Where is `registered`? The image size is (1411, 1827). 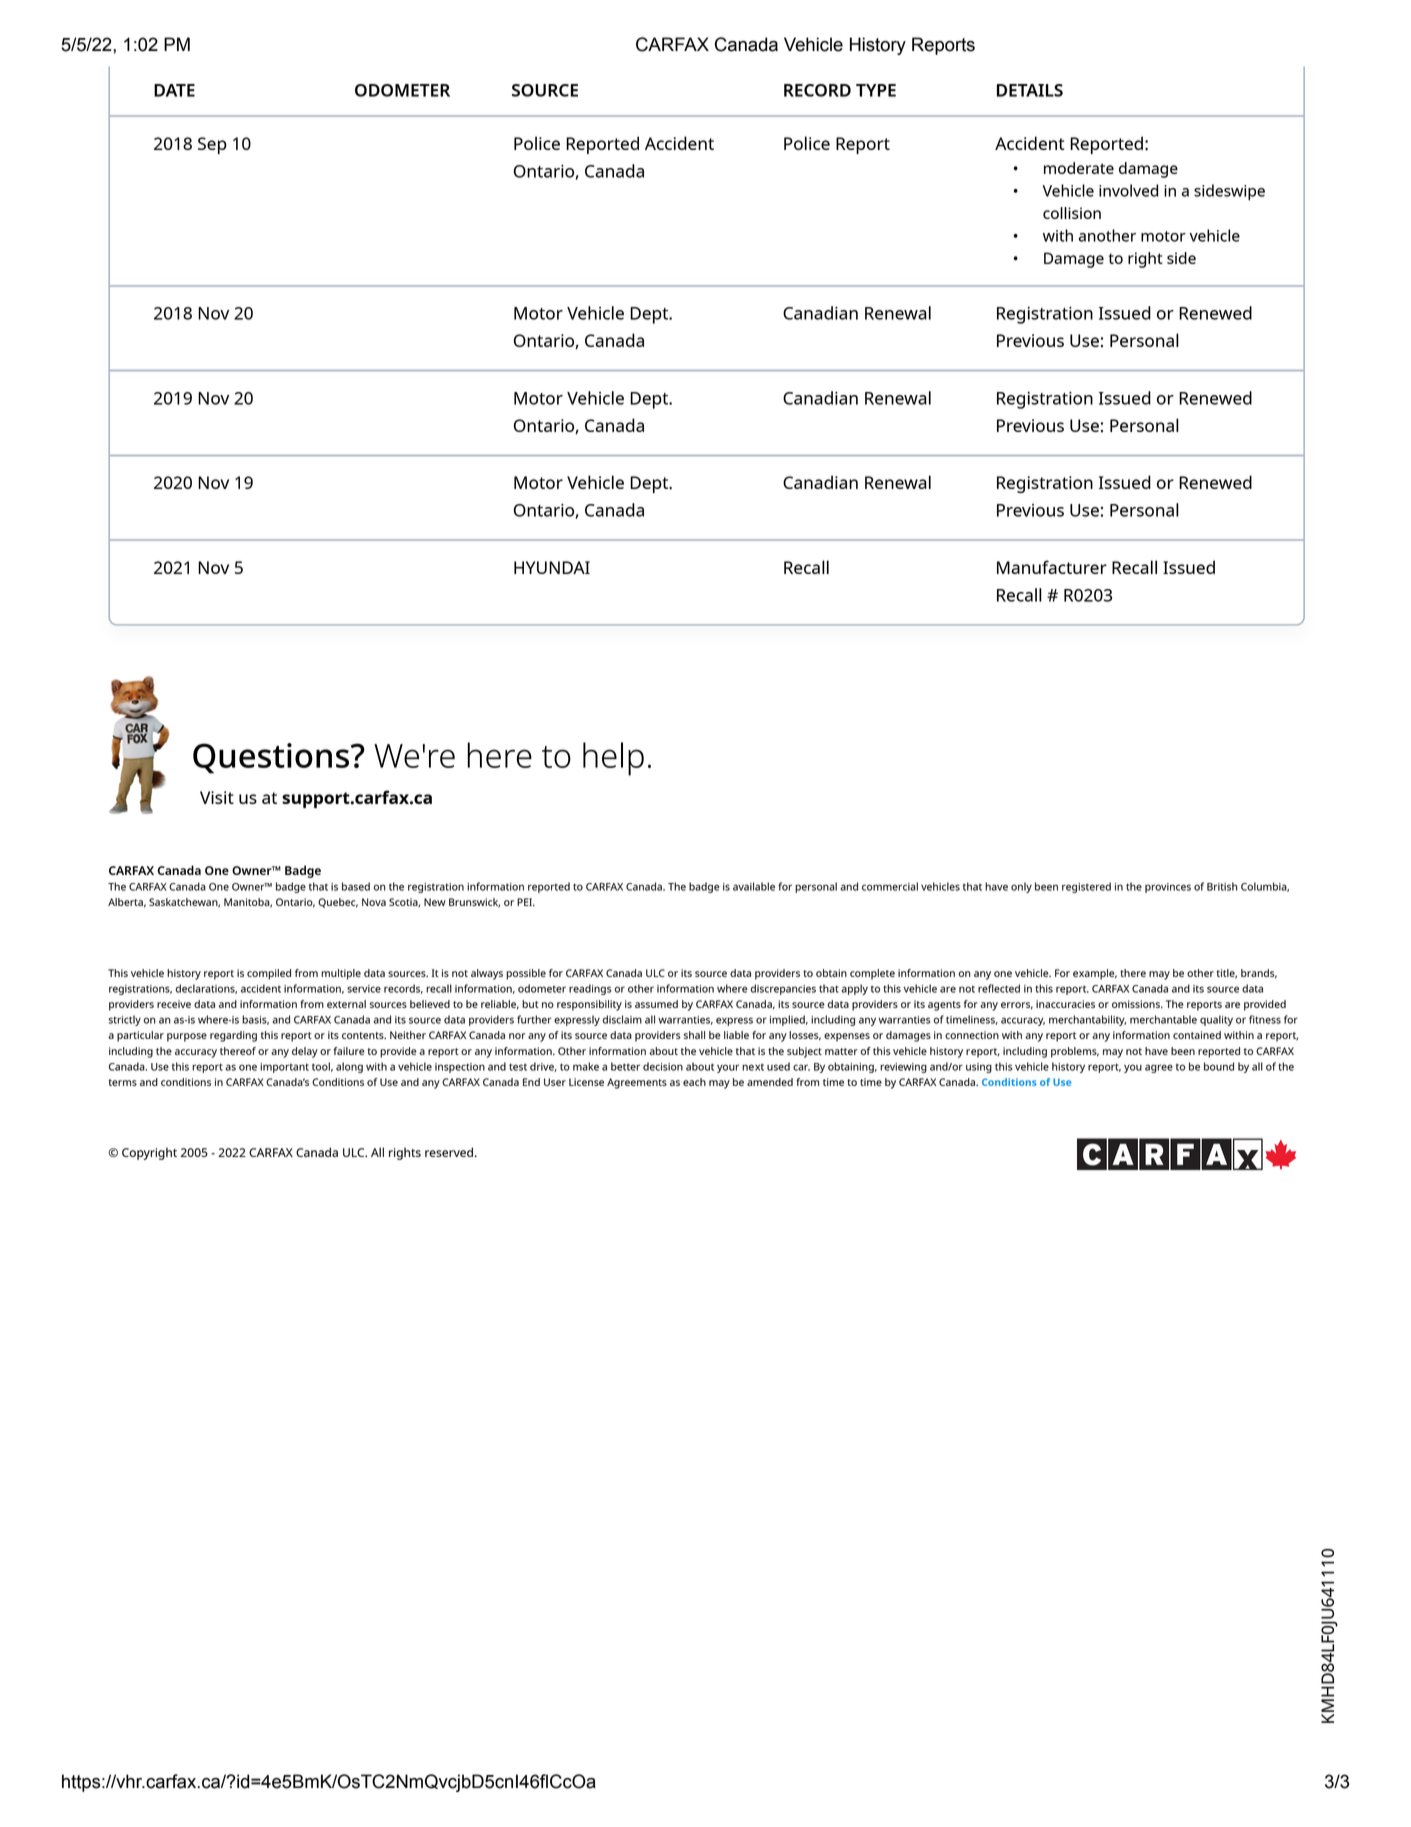 registered is located at coordinates (1086, 887).
